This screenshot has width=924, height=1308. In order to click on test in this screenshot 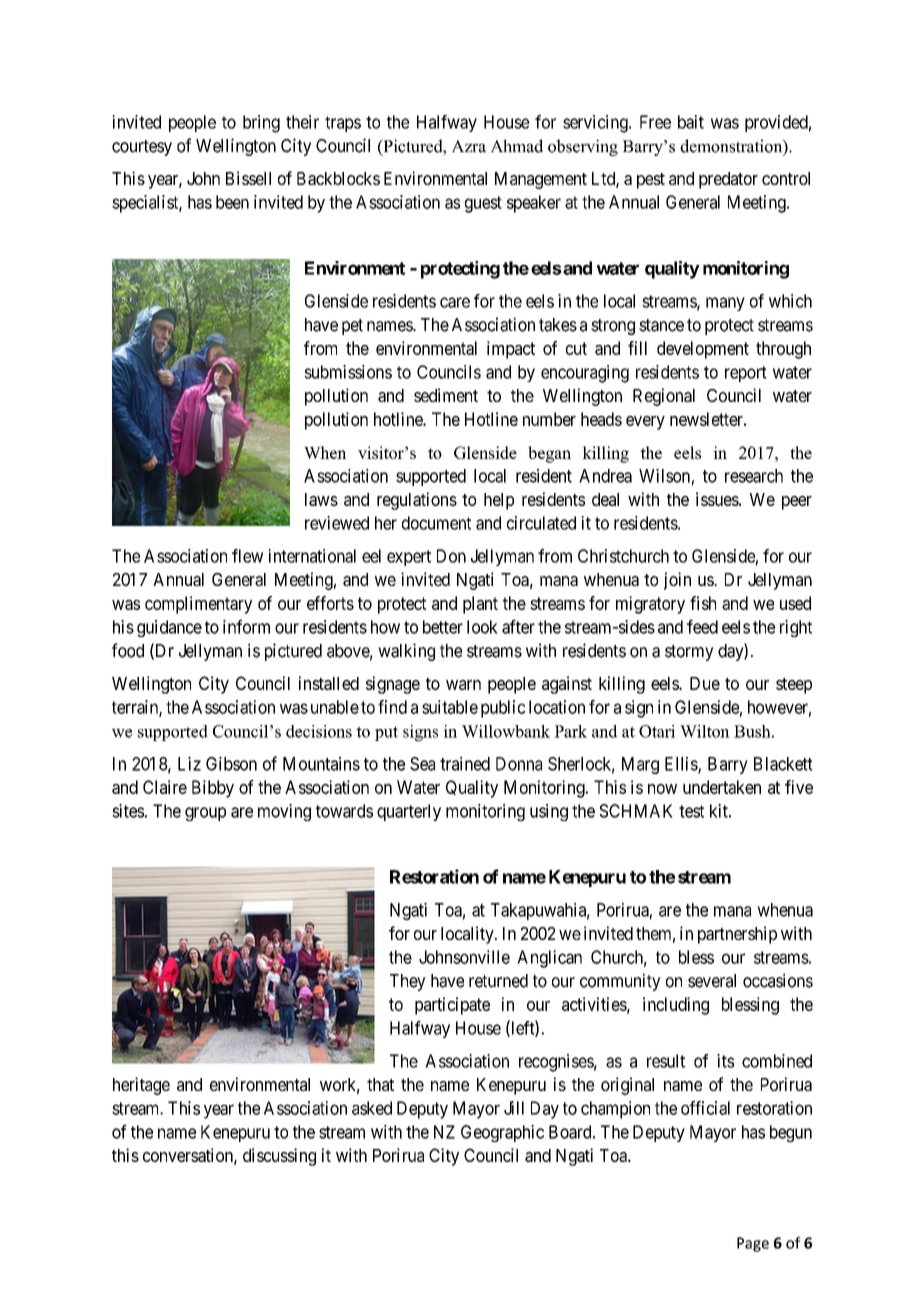, I will do `click(691, 811)`.
